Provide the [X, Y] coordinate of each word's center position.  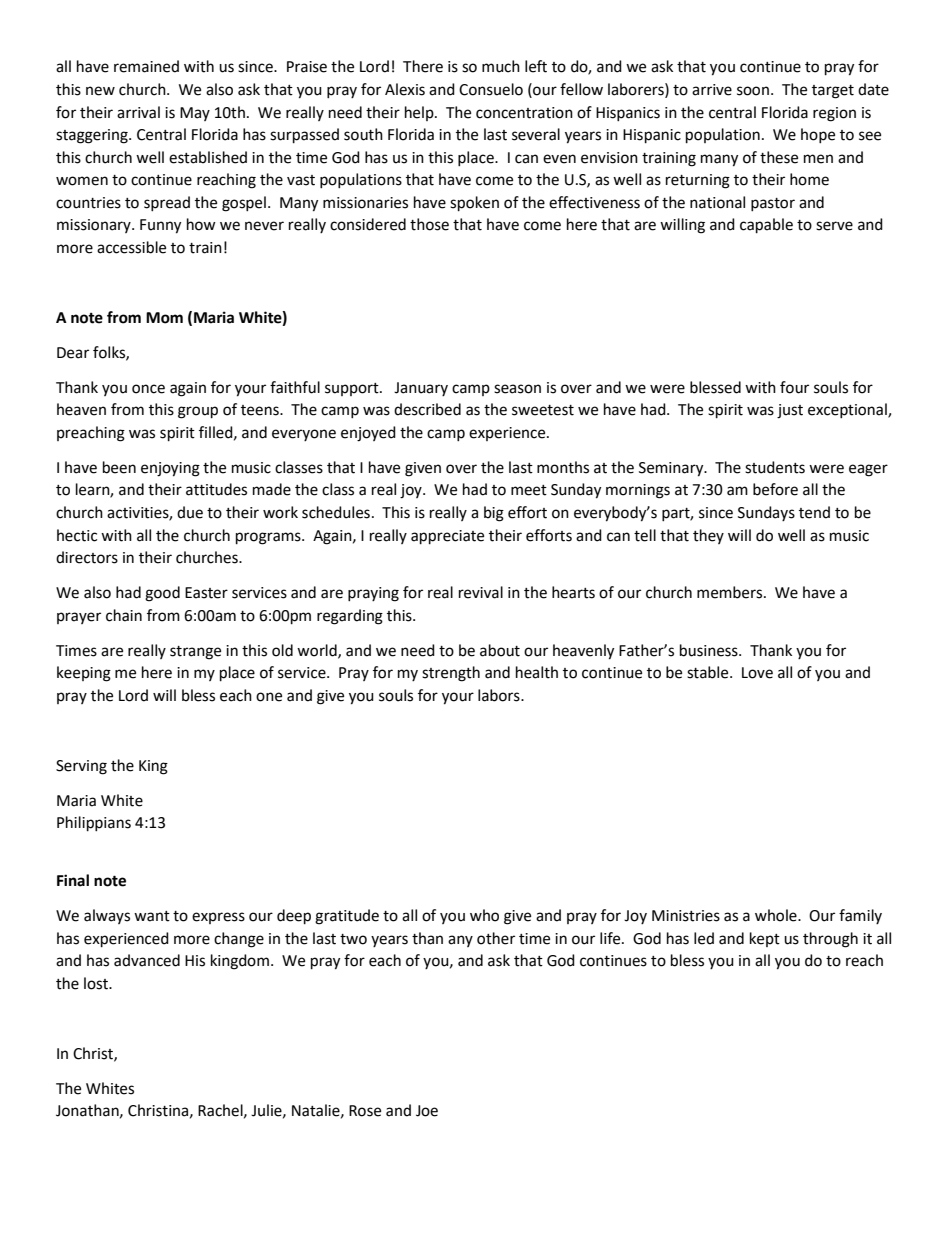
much [501, 66]
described [427, 409]
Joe [427, 1111]
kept [765, 939]
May [195, 114]
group [198, 412]
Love [757, 673]
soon [753, 91]
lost [97, 983]
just [790, 411]
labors [500, 695]
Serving [81, 767]
